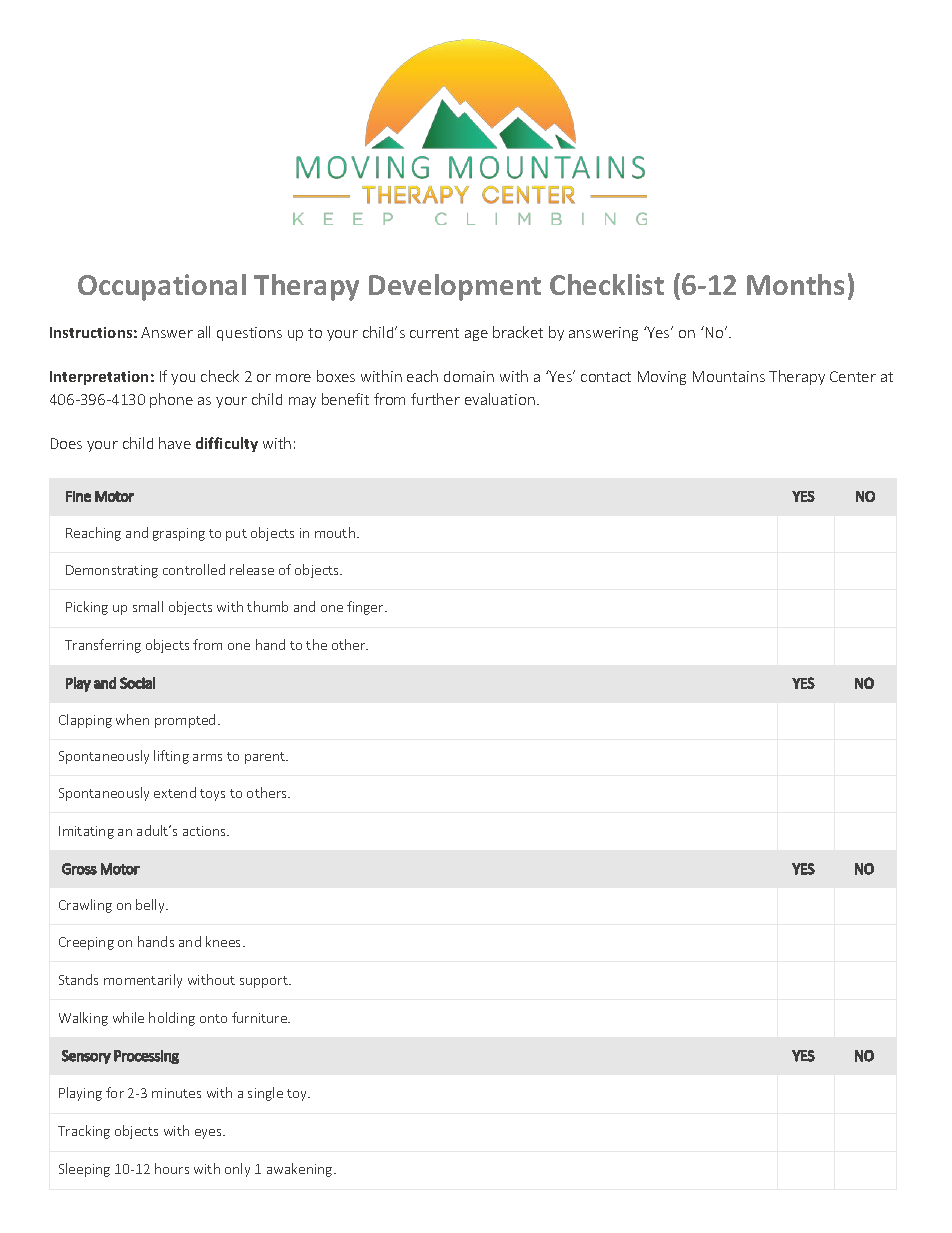 This image has width=952, height=1233. I want to click on Mountains, so click(729, 376).
